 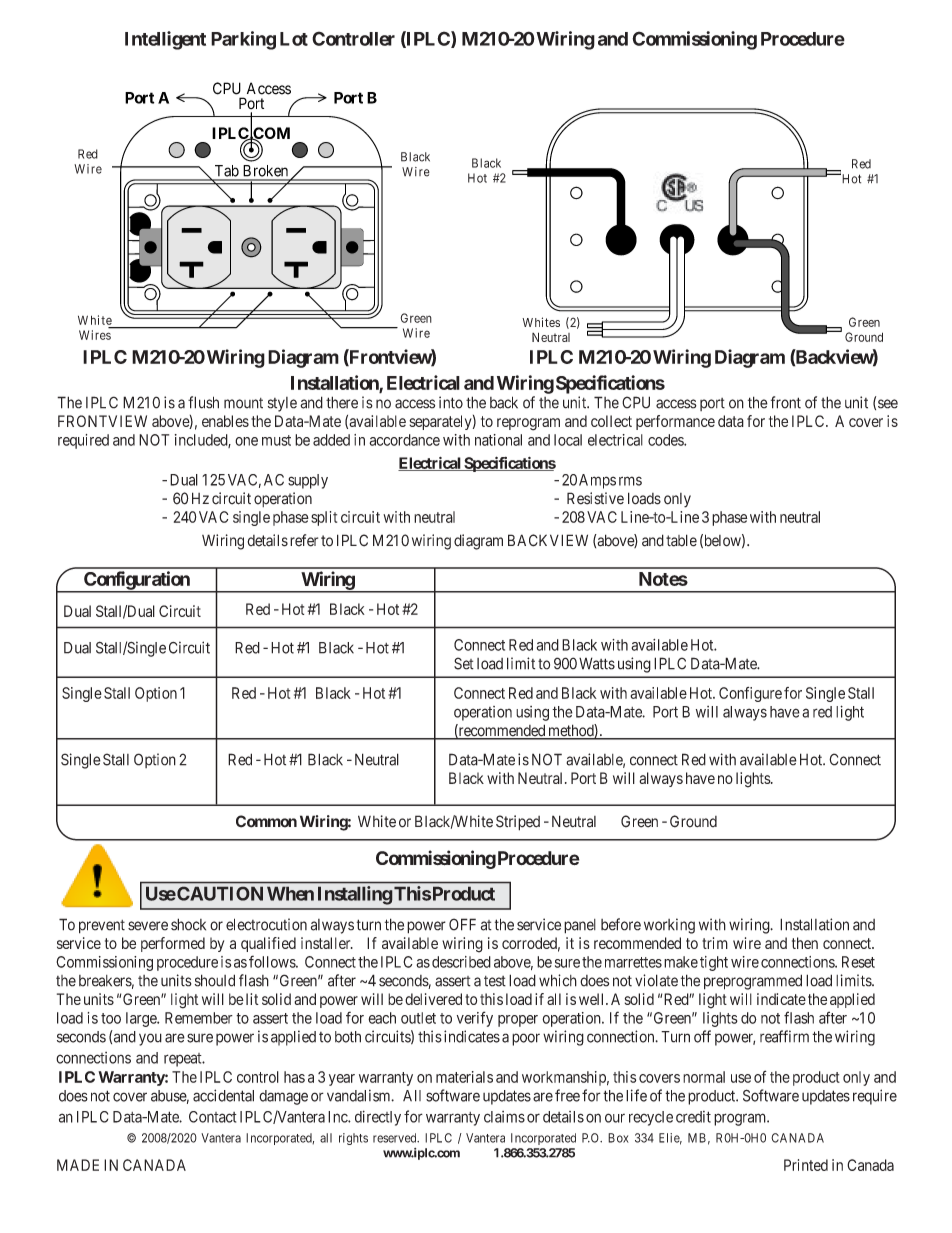 What do you see at coordinates (165, 40) in the screenshot?
I see `Intelligent` at bounding box center [165, 40].
